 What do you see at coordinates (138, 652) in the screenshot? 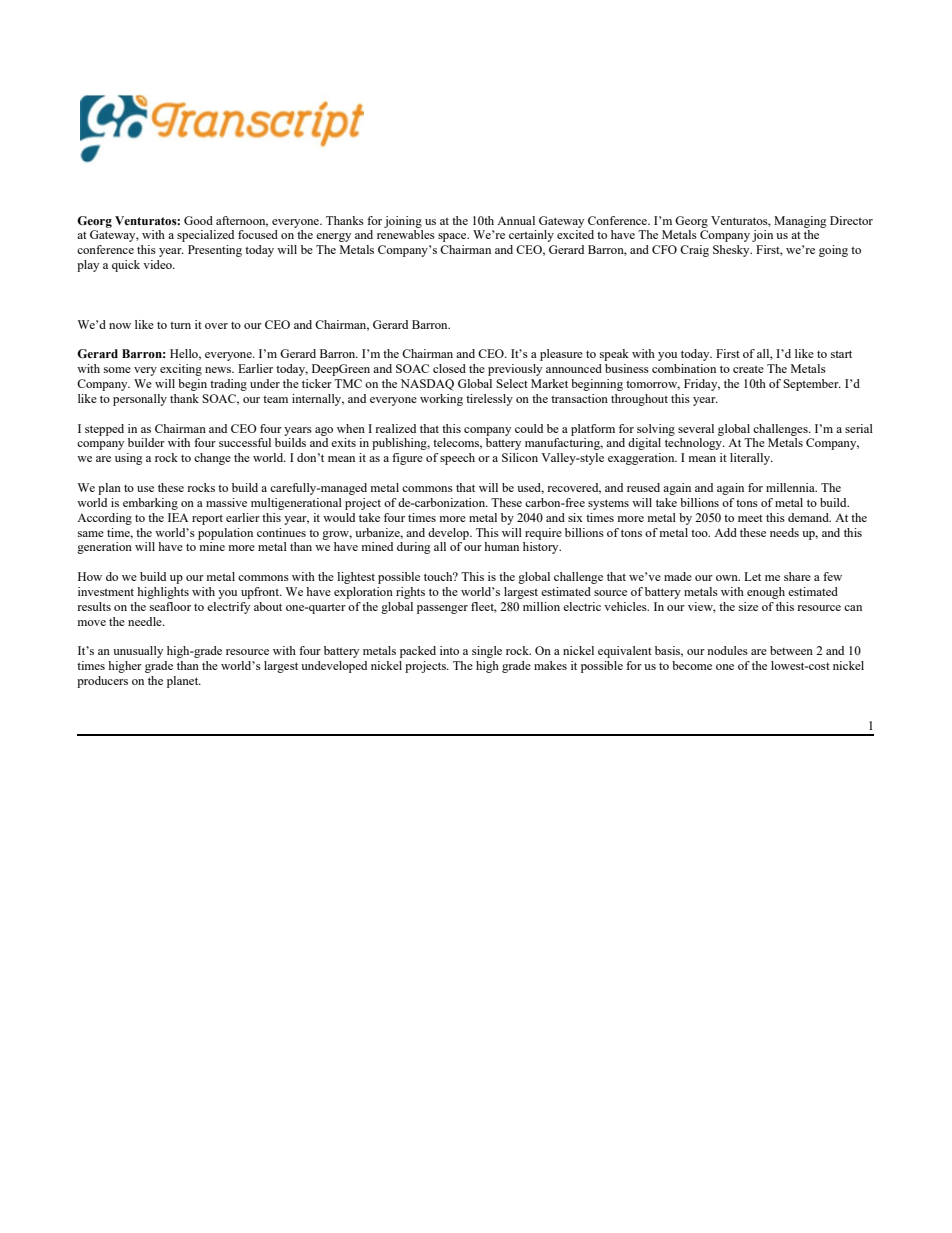
I see `unusually` at bounding box center [138, 652].
